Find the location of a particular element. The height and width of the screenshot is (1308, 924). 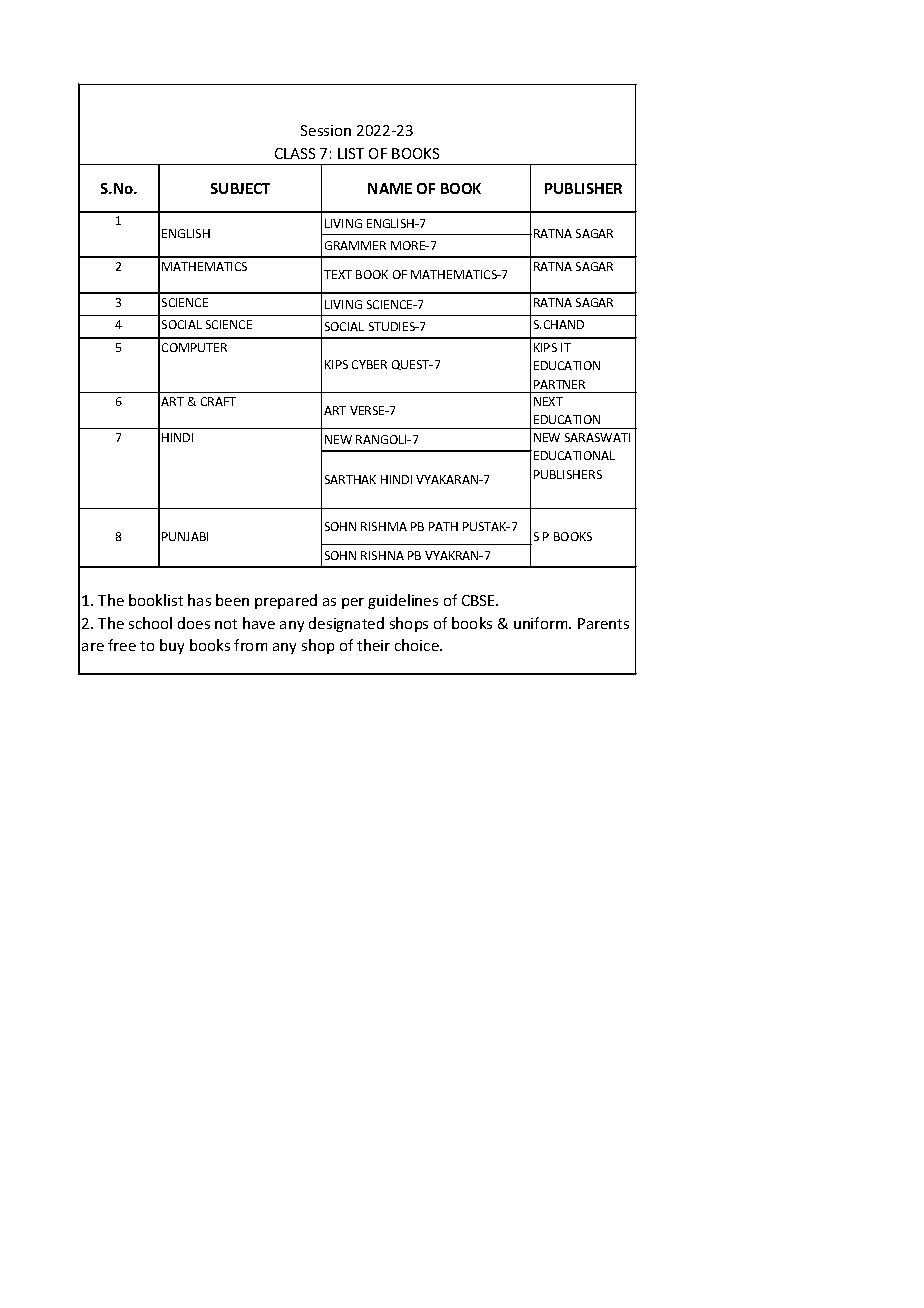

Session is located at coordinates (326, 130).
